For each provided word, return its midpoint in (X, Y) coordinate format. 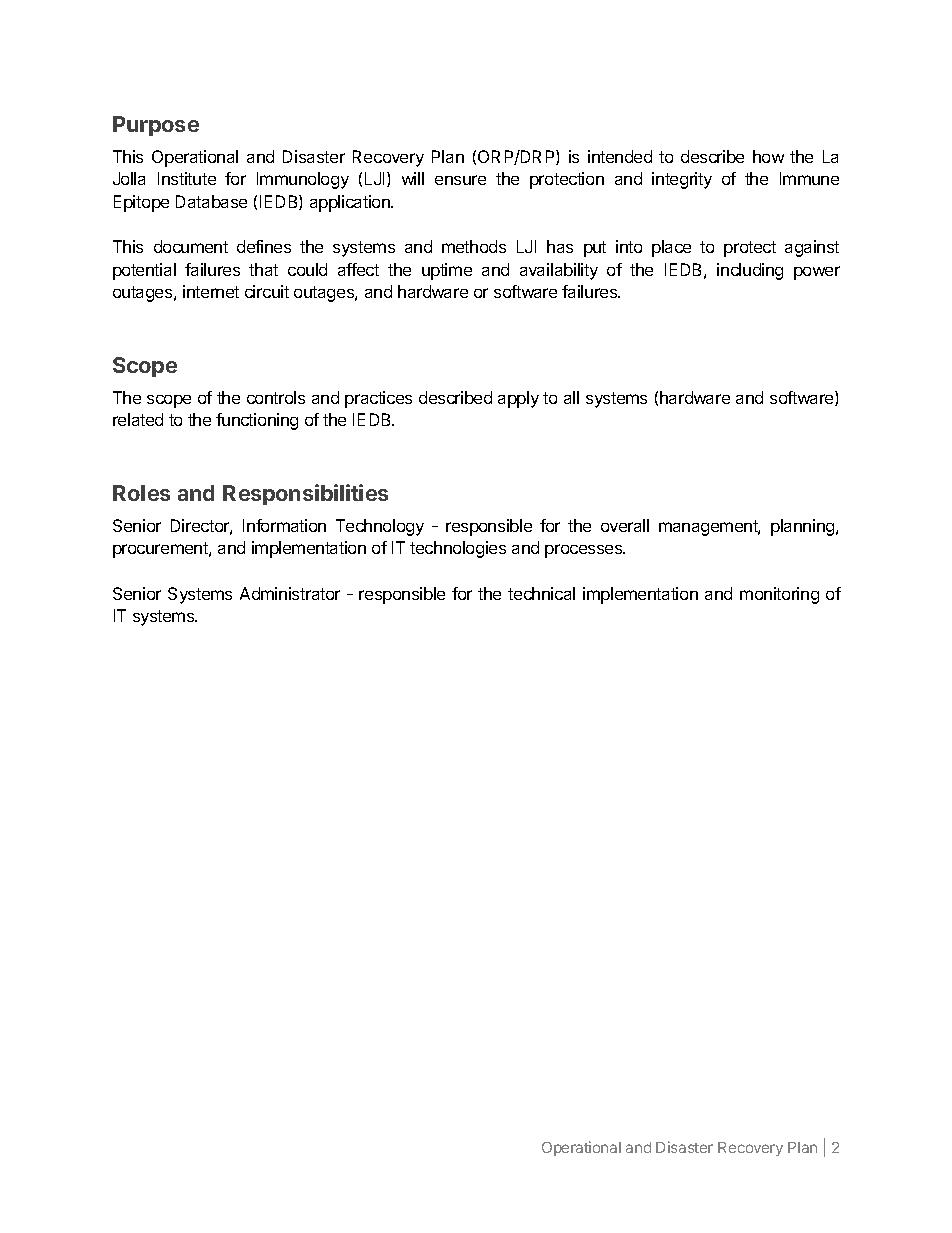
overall (625, 525)
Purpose (156, 126)
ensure (460, 180)
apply (518, 399)
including (750, 271)
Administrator (290, 593)
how (768, 156)
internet (211, 291)
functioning (257, 421)
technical (541, 593)
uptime (447, 271)
